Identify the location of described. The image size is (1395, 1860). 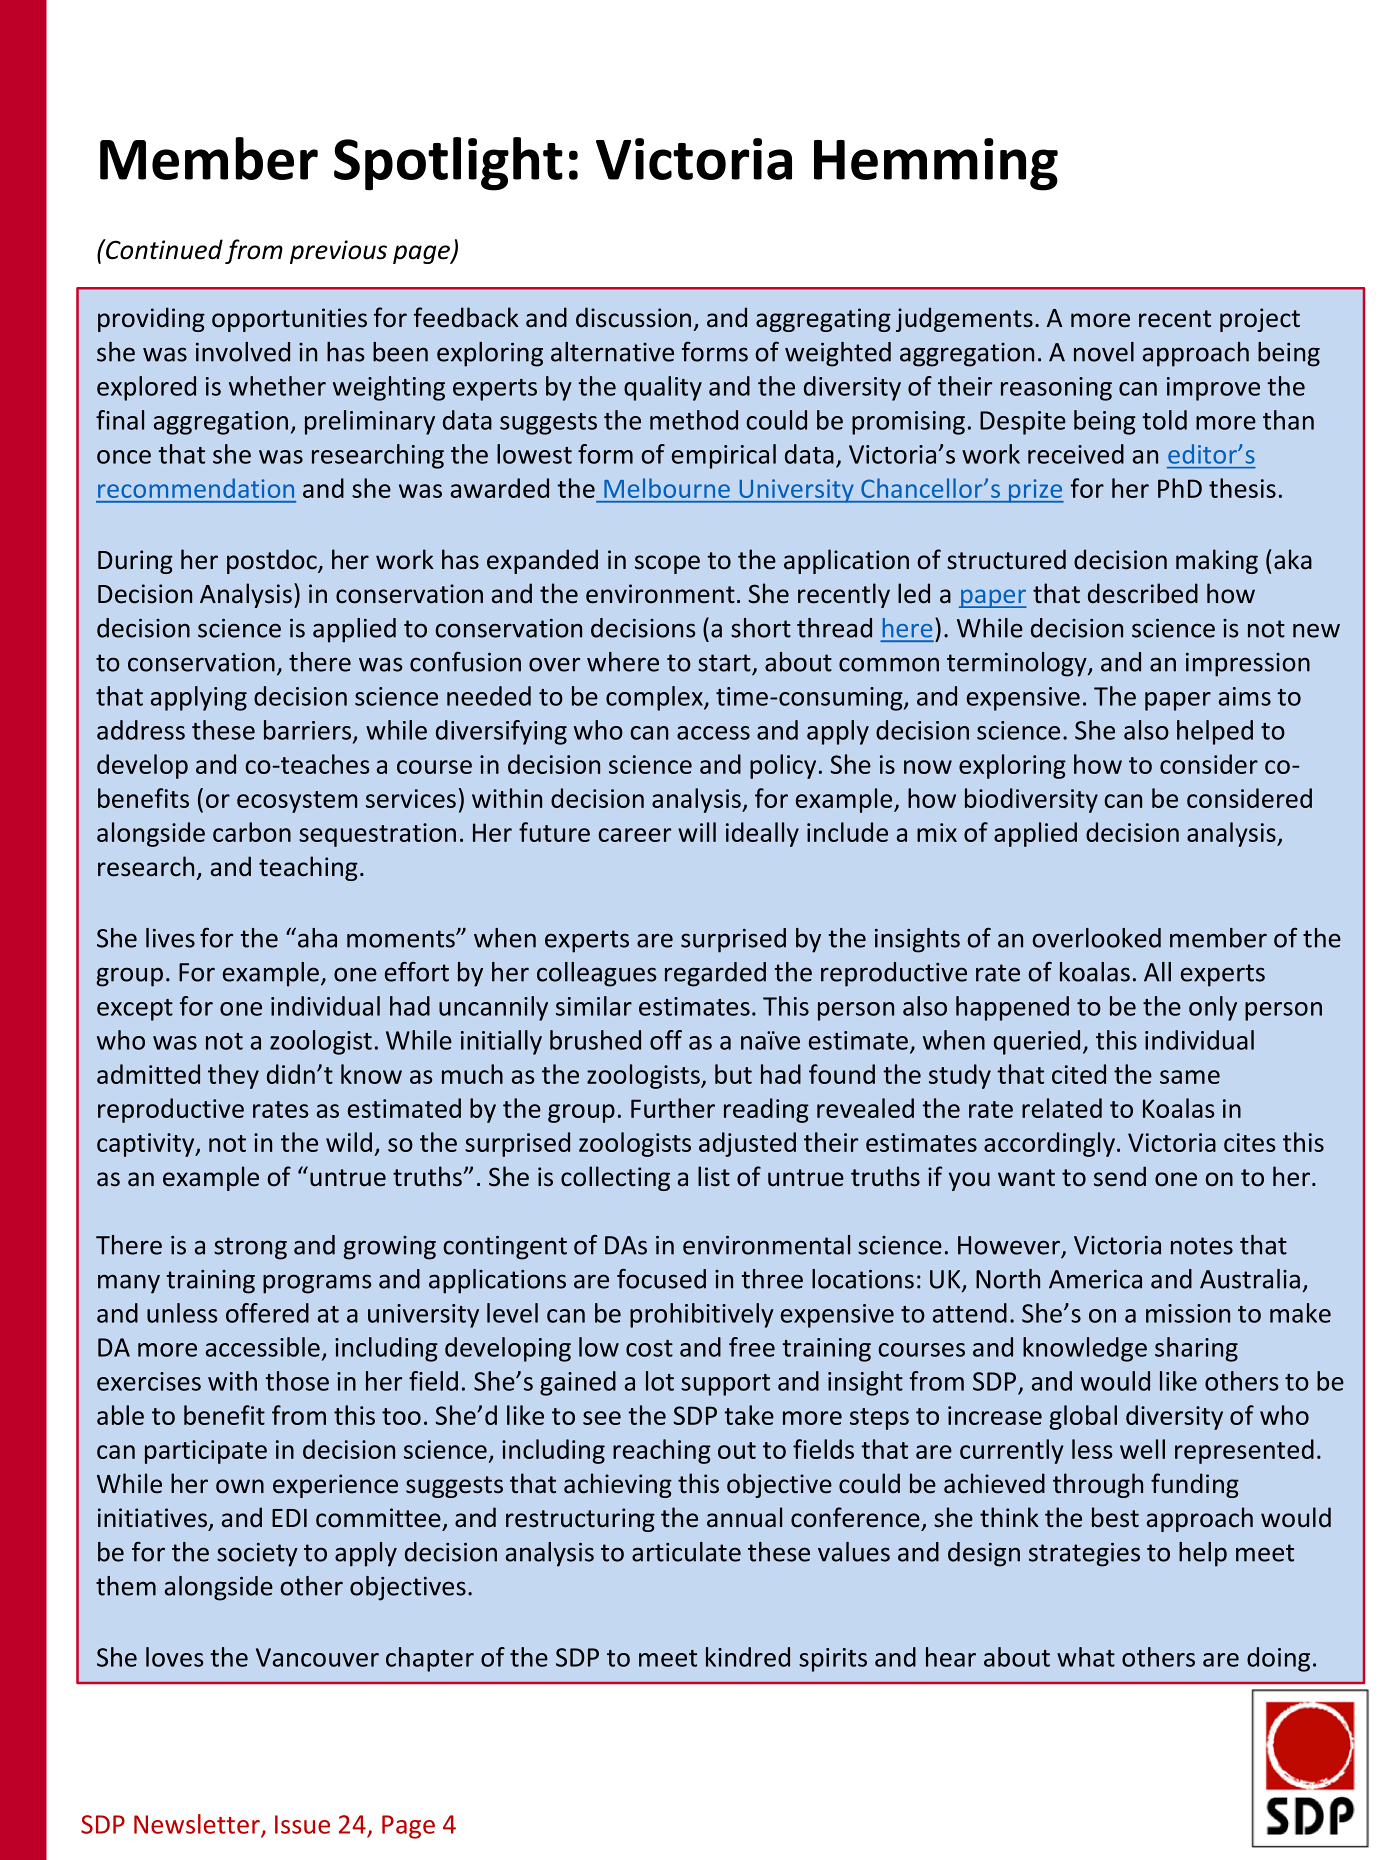
(1143, 593).
